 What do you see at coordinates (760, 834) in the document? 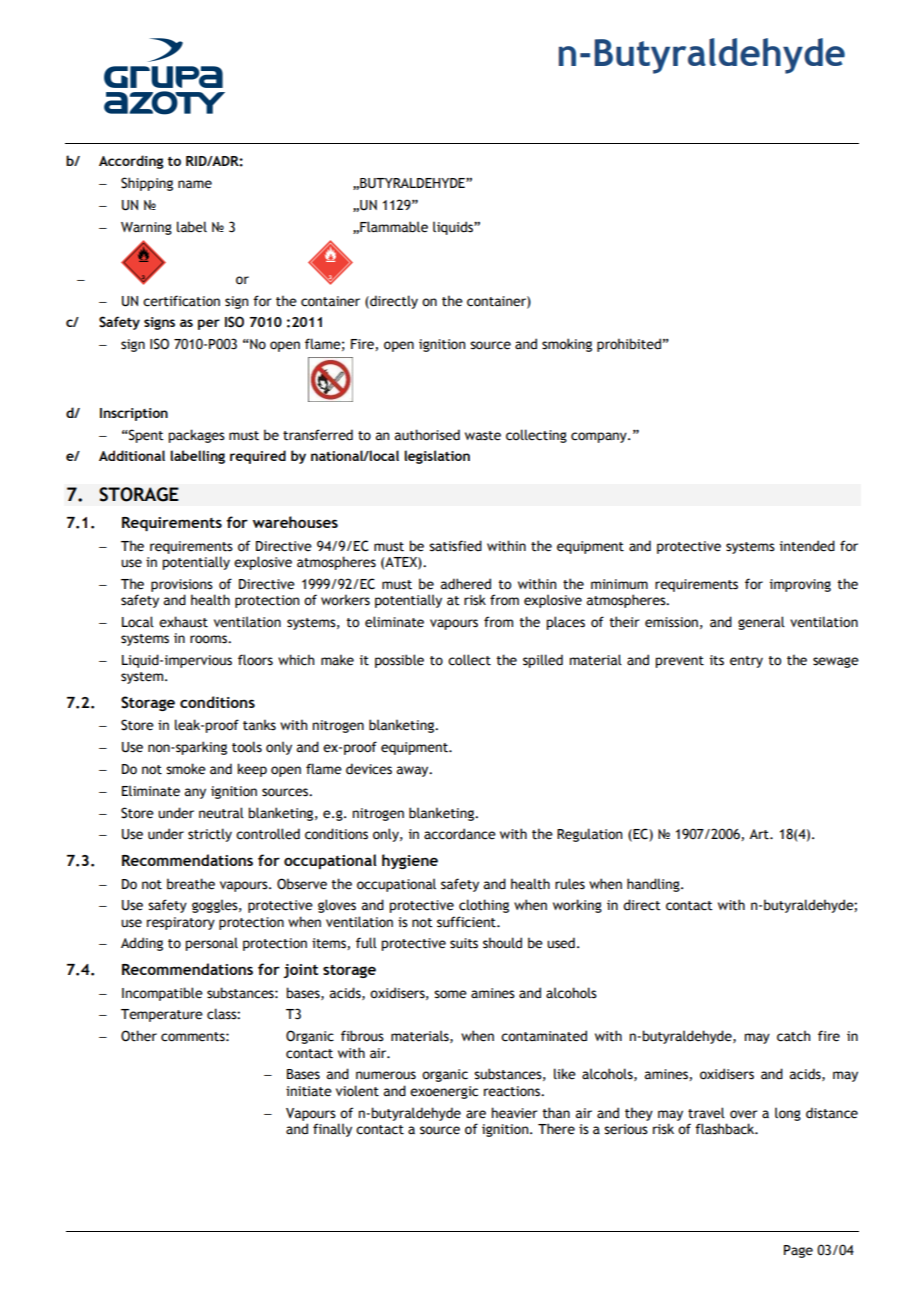
I see `Art` at bounding box center [760, 834].
